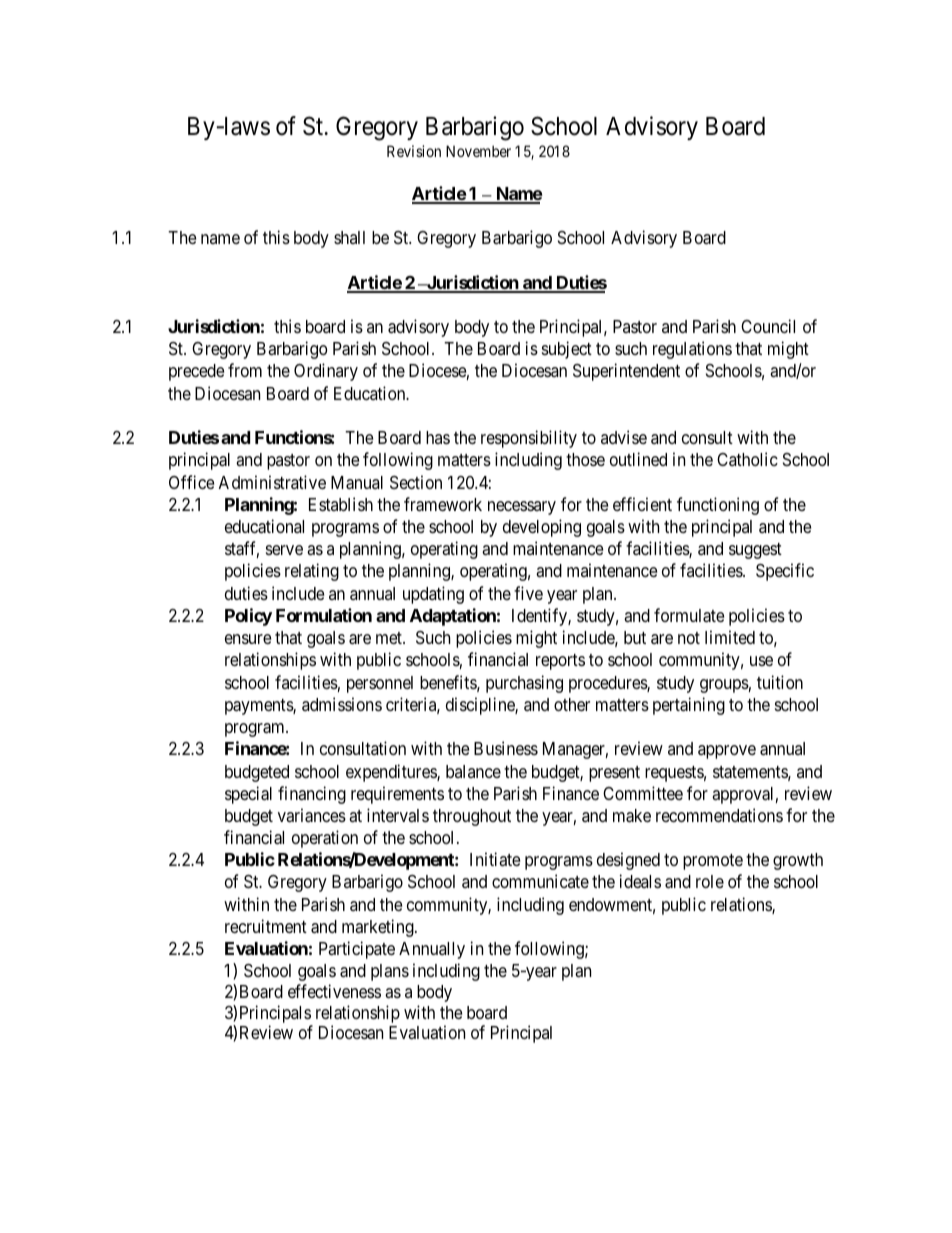  Describe the element at coordinates (272, 482) in the screenshot. I see `Administrative` at that location.
